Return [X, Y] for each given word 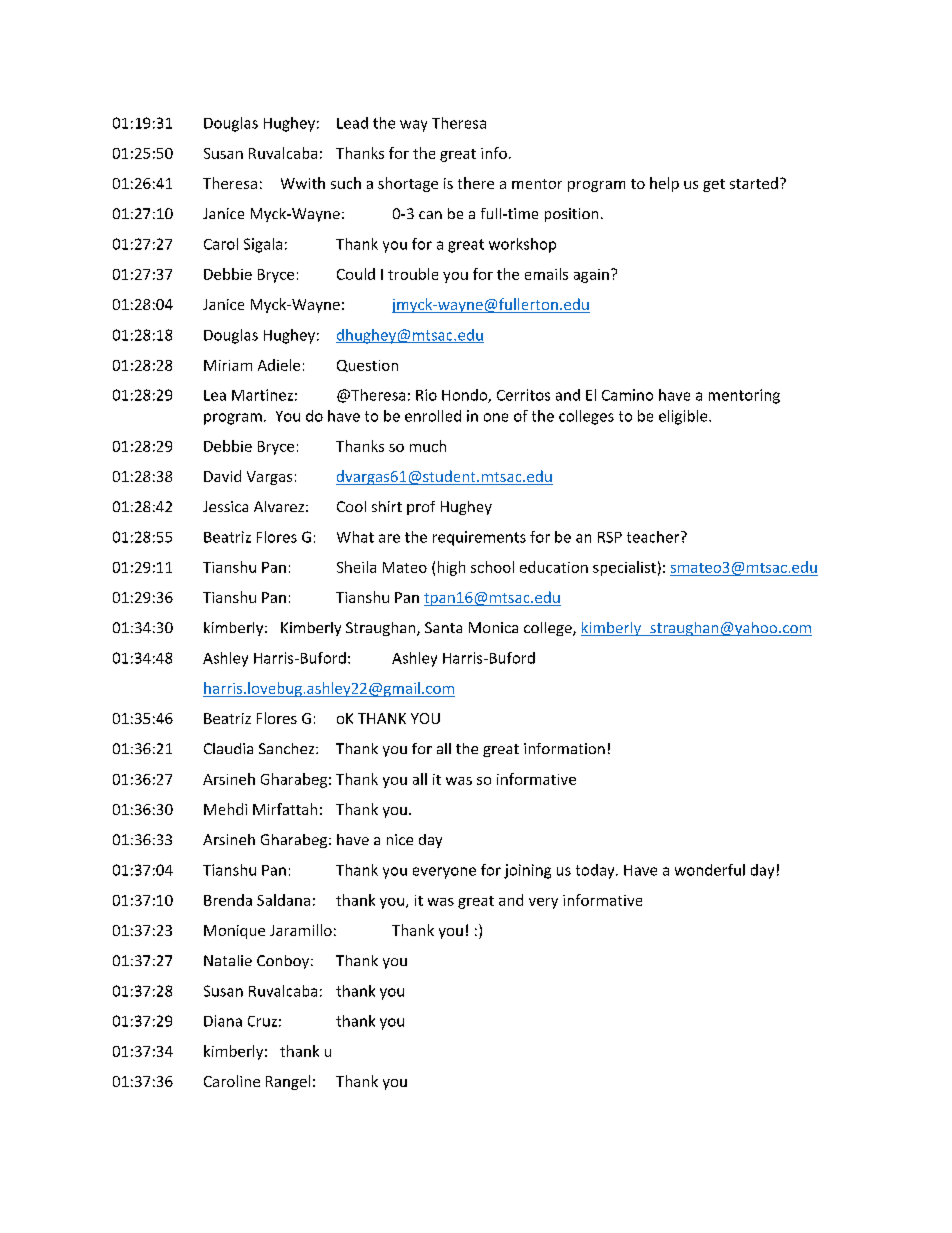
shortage [408, 184]
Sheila [356, 567]
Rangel [288, 1082]
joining [527, 871]
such [346, 183]
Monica [493, 627]
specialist [624, 568]
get [714, 185]
